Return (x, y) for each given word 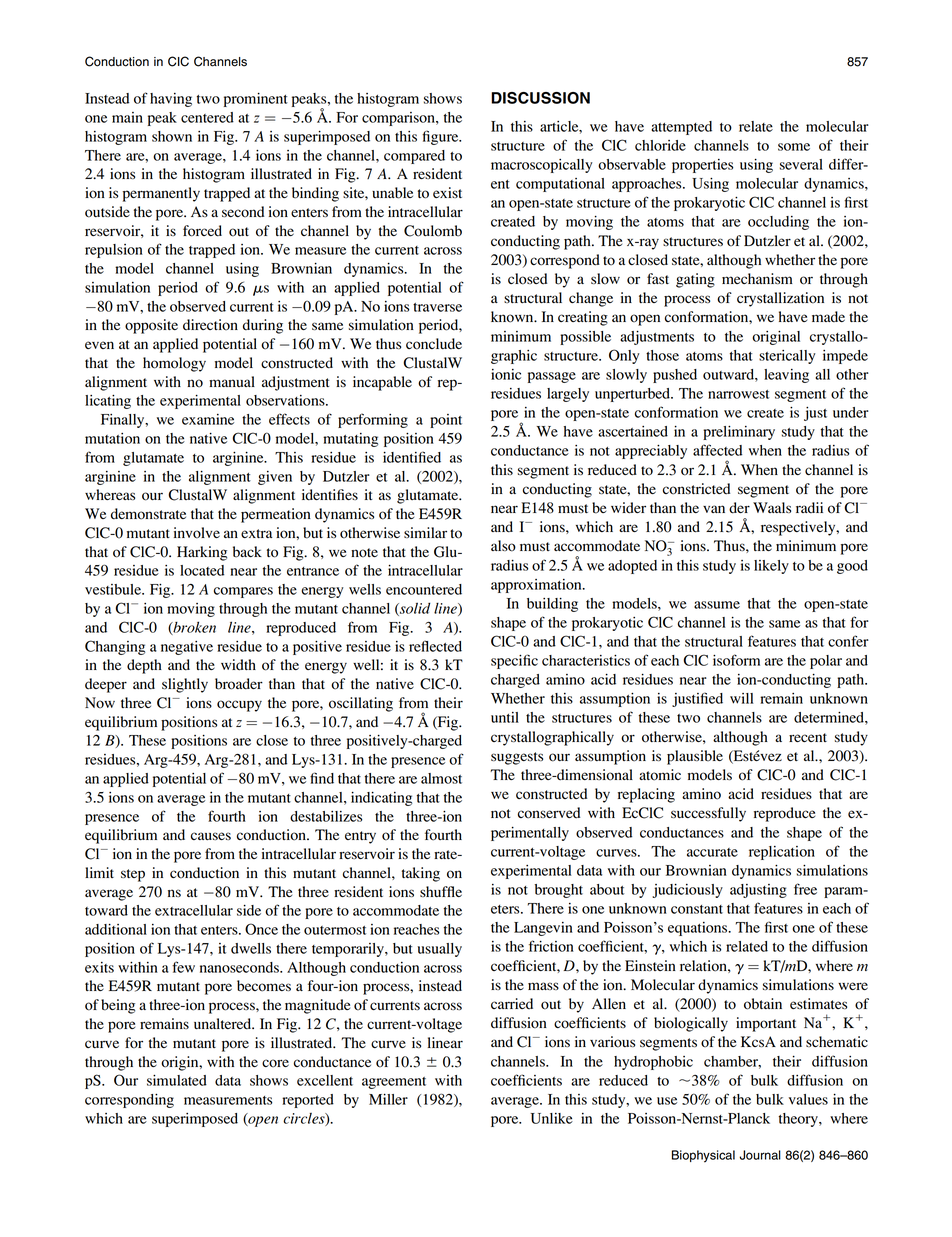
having (171, 100)
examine (208, 419)
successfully (708, 814)
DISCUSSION (540, 98)
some (794, 147)
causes (211, 836)
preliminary (739, 433)
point (446, 421)
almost (441, 778)
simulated (177, 1080)
